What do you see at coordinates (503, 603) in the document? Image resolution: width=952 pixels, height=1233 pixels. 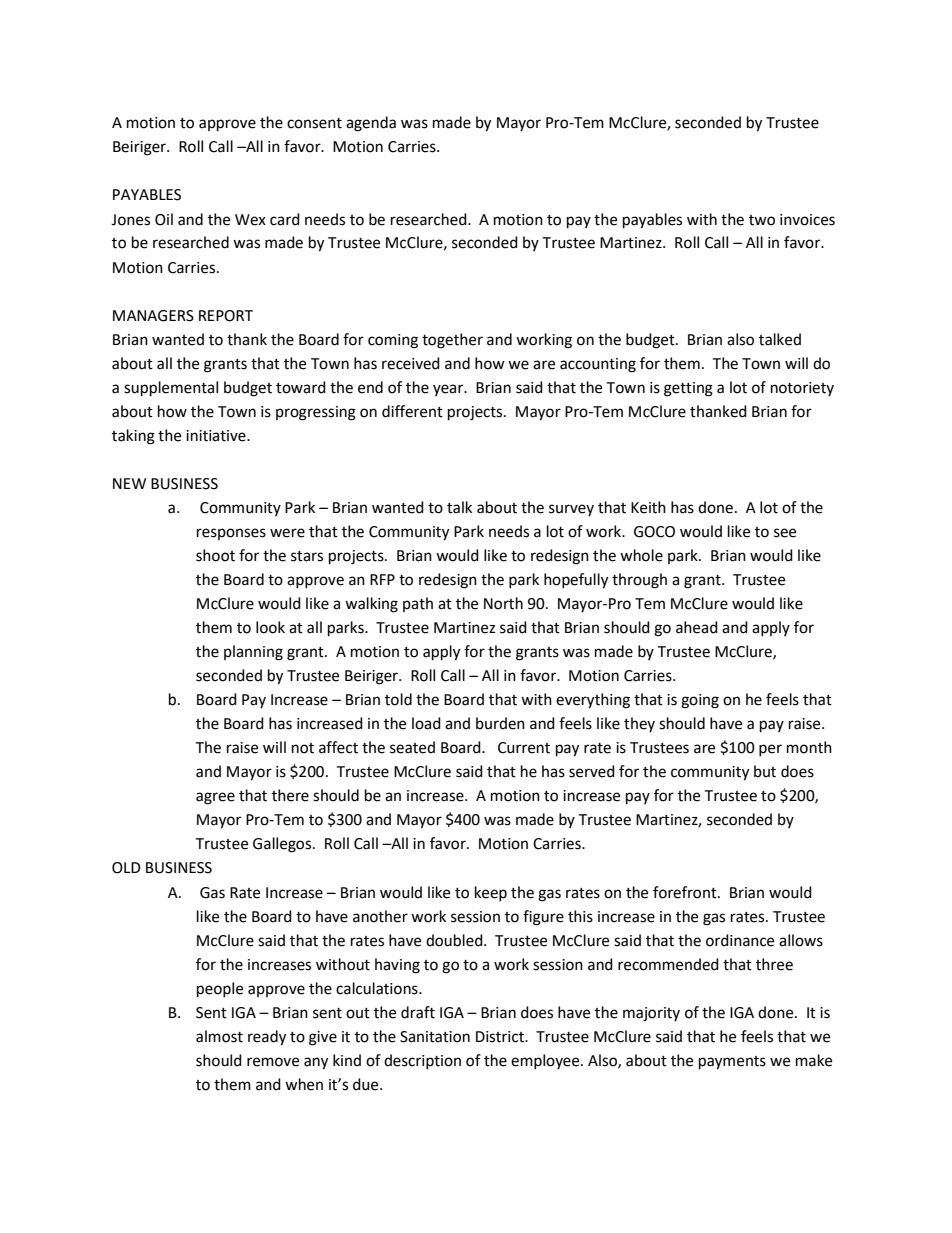 I see `North` at bounding box center [503, 603].
